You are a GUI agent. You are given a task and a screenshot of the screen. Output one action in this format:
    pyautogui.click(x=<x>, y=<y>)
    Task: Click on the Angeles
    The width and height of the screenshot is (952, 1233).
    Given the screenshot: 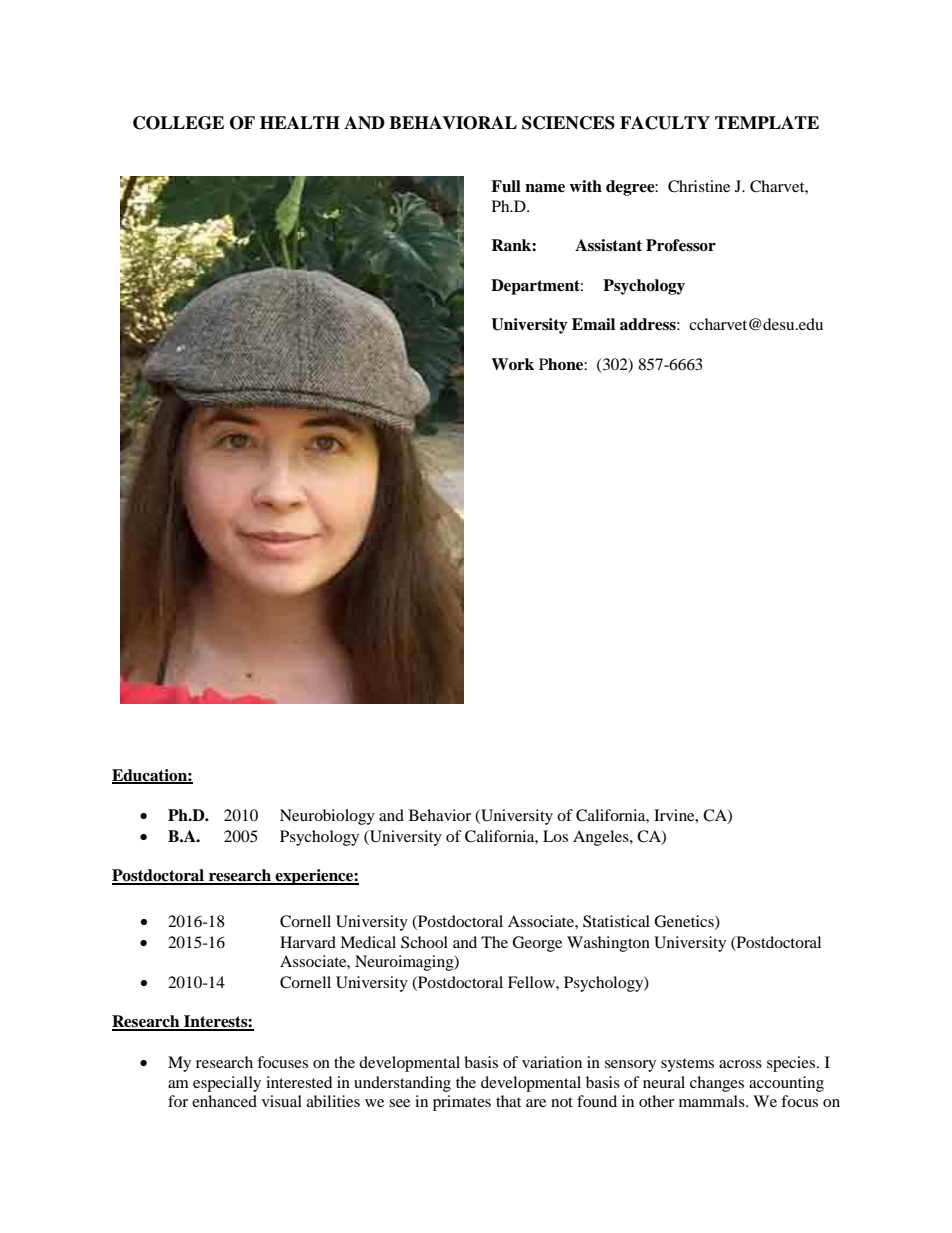 What is the action you would take?
    pyautogui.click(x=602, y=838)
